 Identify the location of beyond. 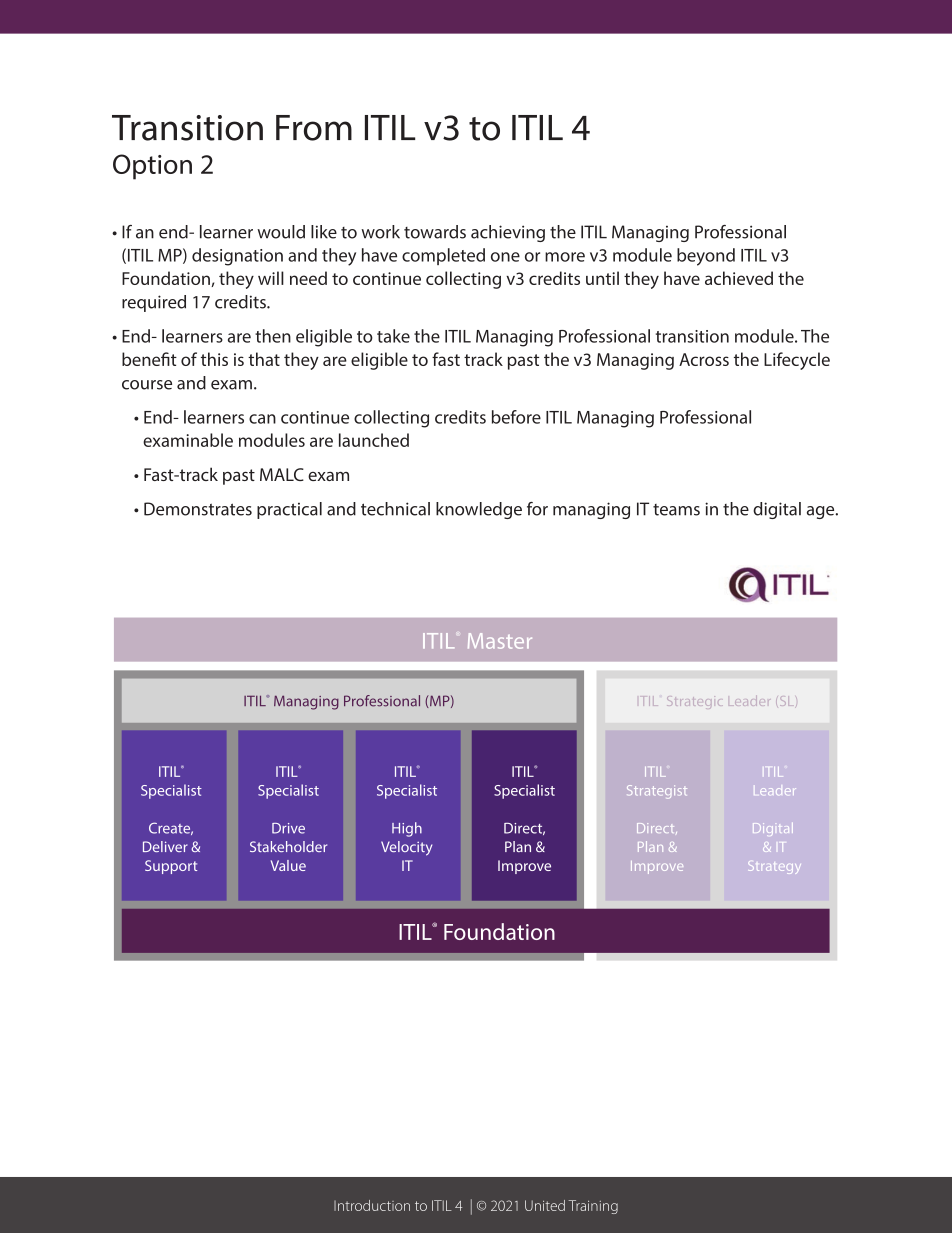
(706, 257).
